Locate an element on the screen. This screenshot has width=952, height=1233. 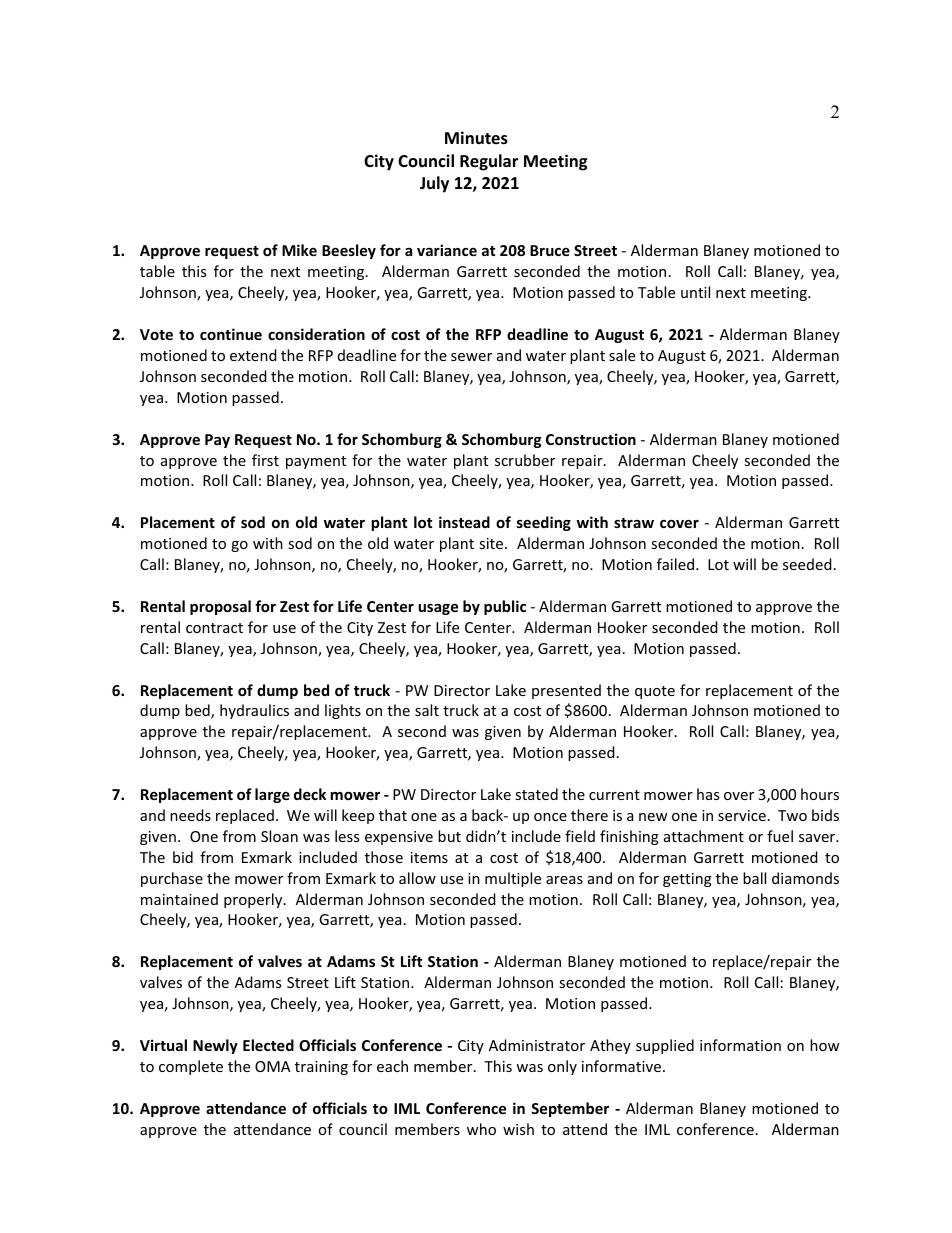
seeded is located at coordinates (807, 564).
